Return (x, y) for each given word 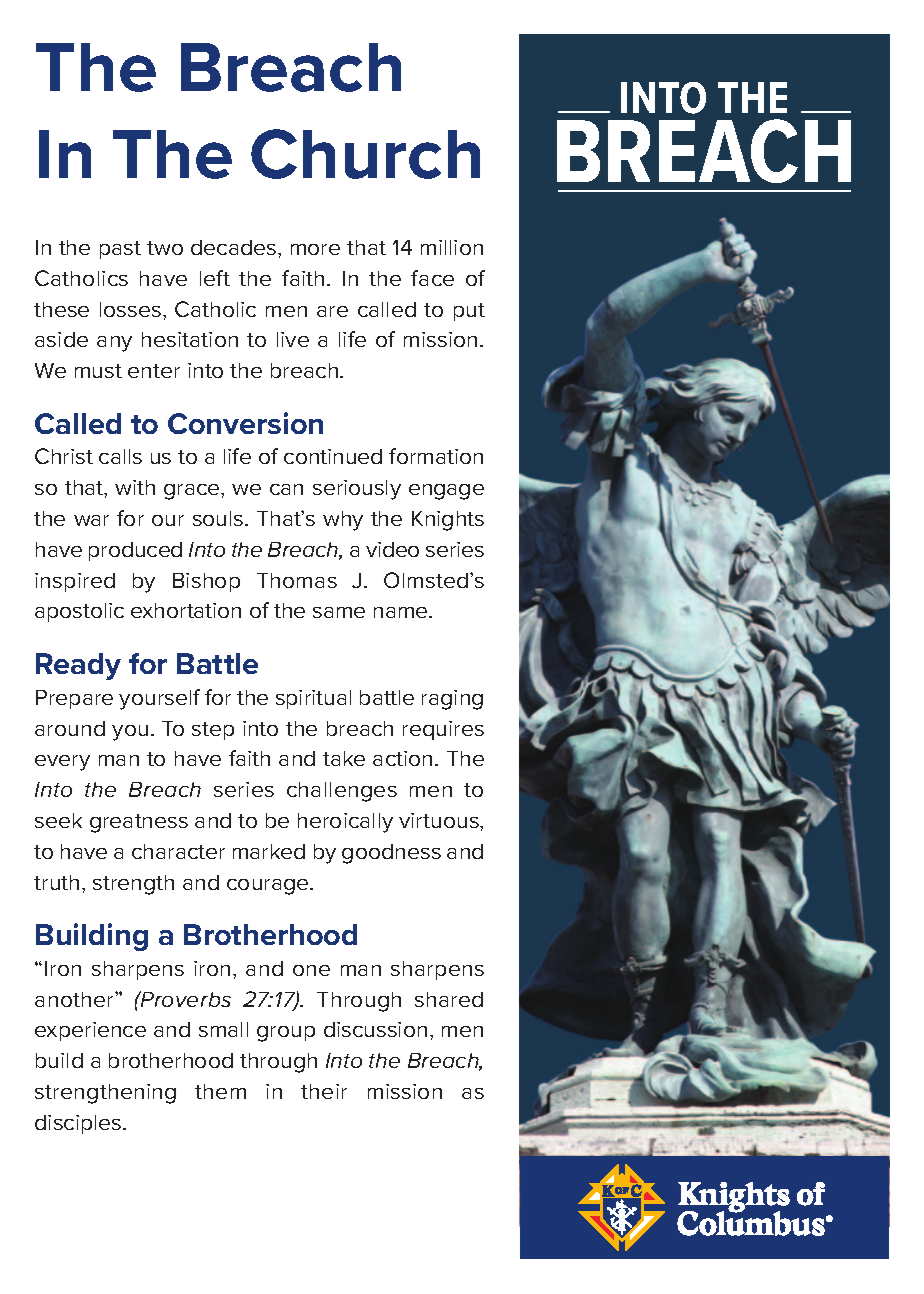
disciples (79, 1124)
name (402, 612)
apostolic (79, 612)
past (120, 250)
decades (235, 247)
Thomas (297, 580)
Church (365, 154)
